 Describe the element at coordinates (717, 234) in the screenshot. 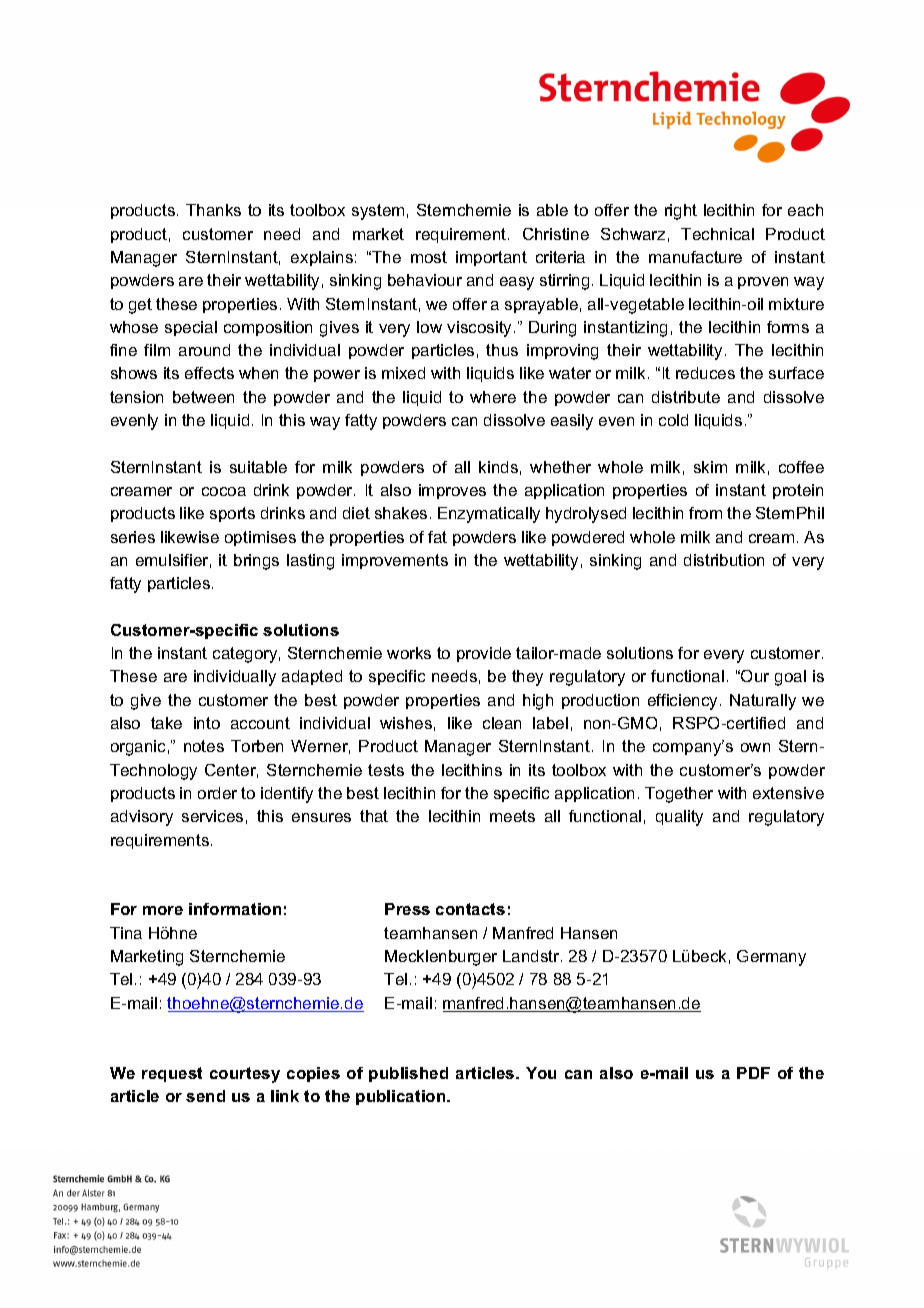

I see `Technical` at that location.
